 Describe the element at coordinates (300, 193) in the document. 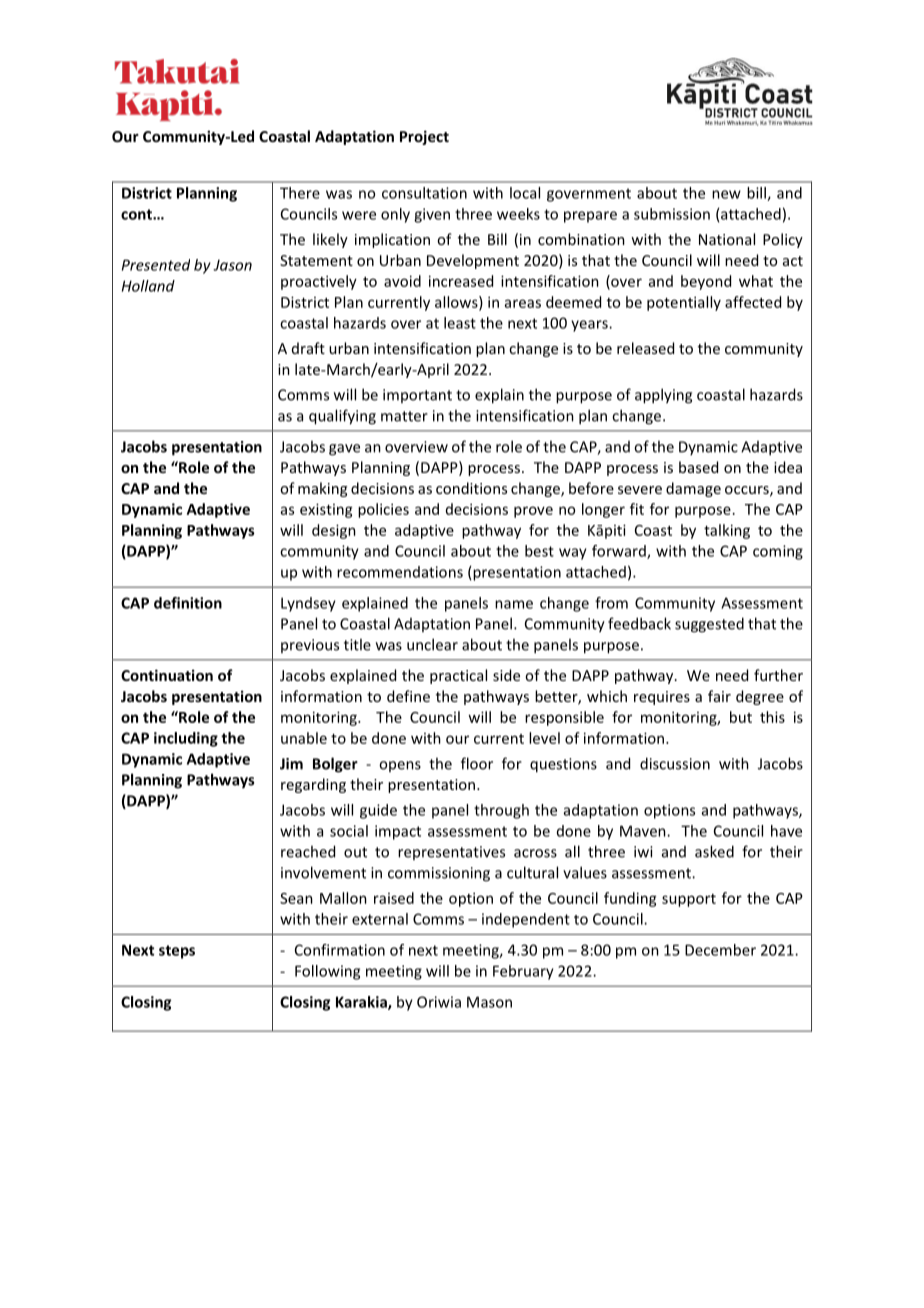

I see `There` at that location.
